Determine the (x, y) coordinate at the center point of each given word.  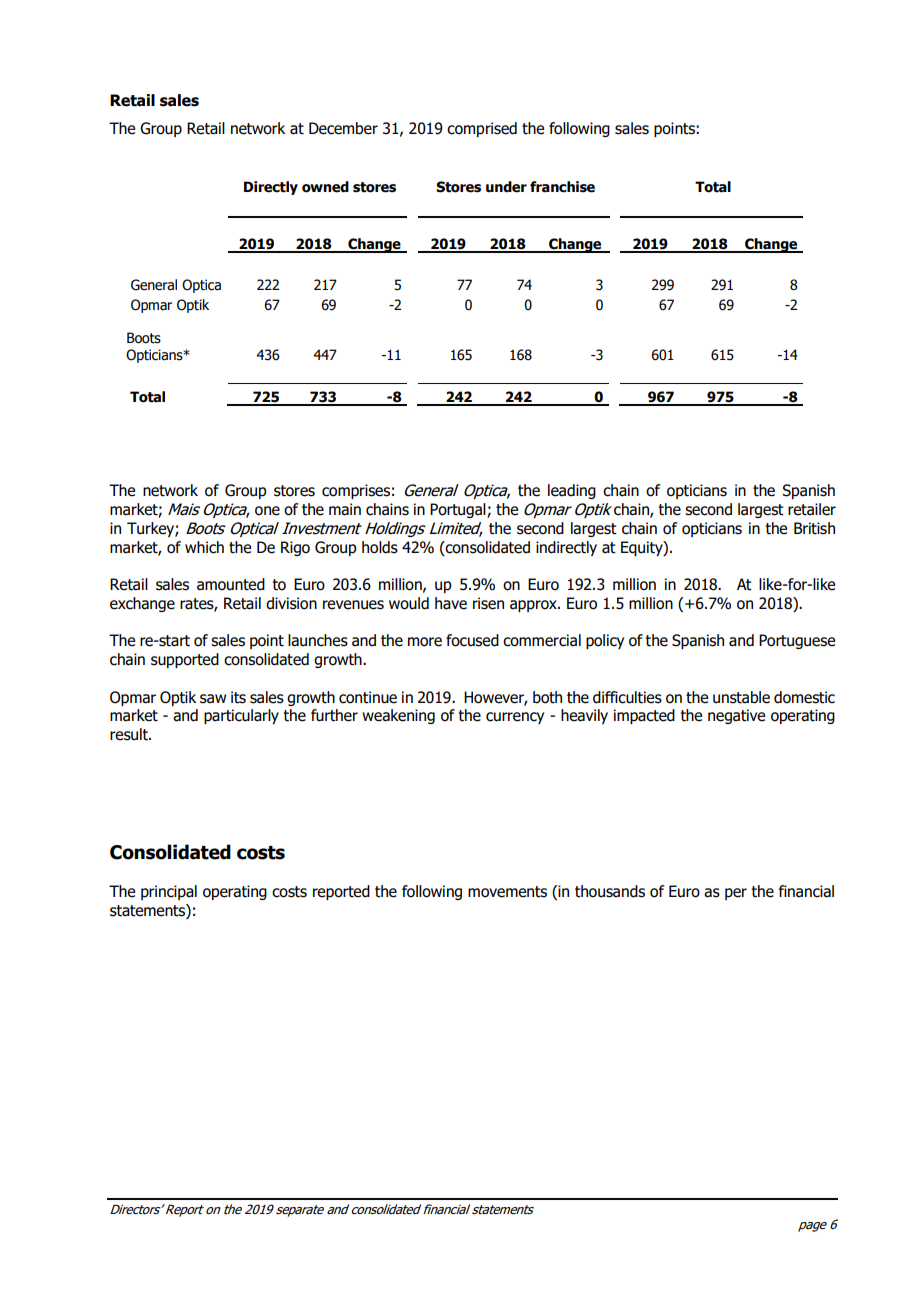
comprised (482, 129)
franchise (562, 187)
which (204, 547)
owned (325, 187)
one (267, 511)
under (506, 187)
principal (169, 892)
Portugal (459, 510)
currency (515, 718)
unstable (741, 697)
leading (572, 491)
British (814, 528)
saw (213, 699)
